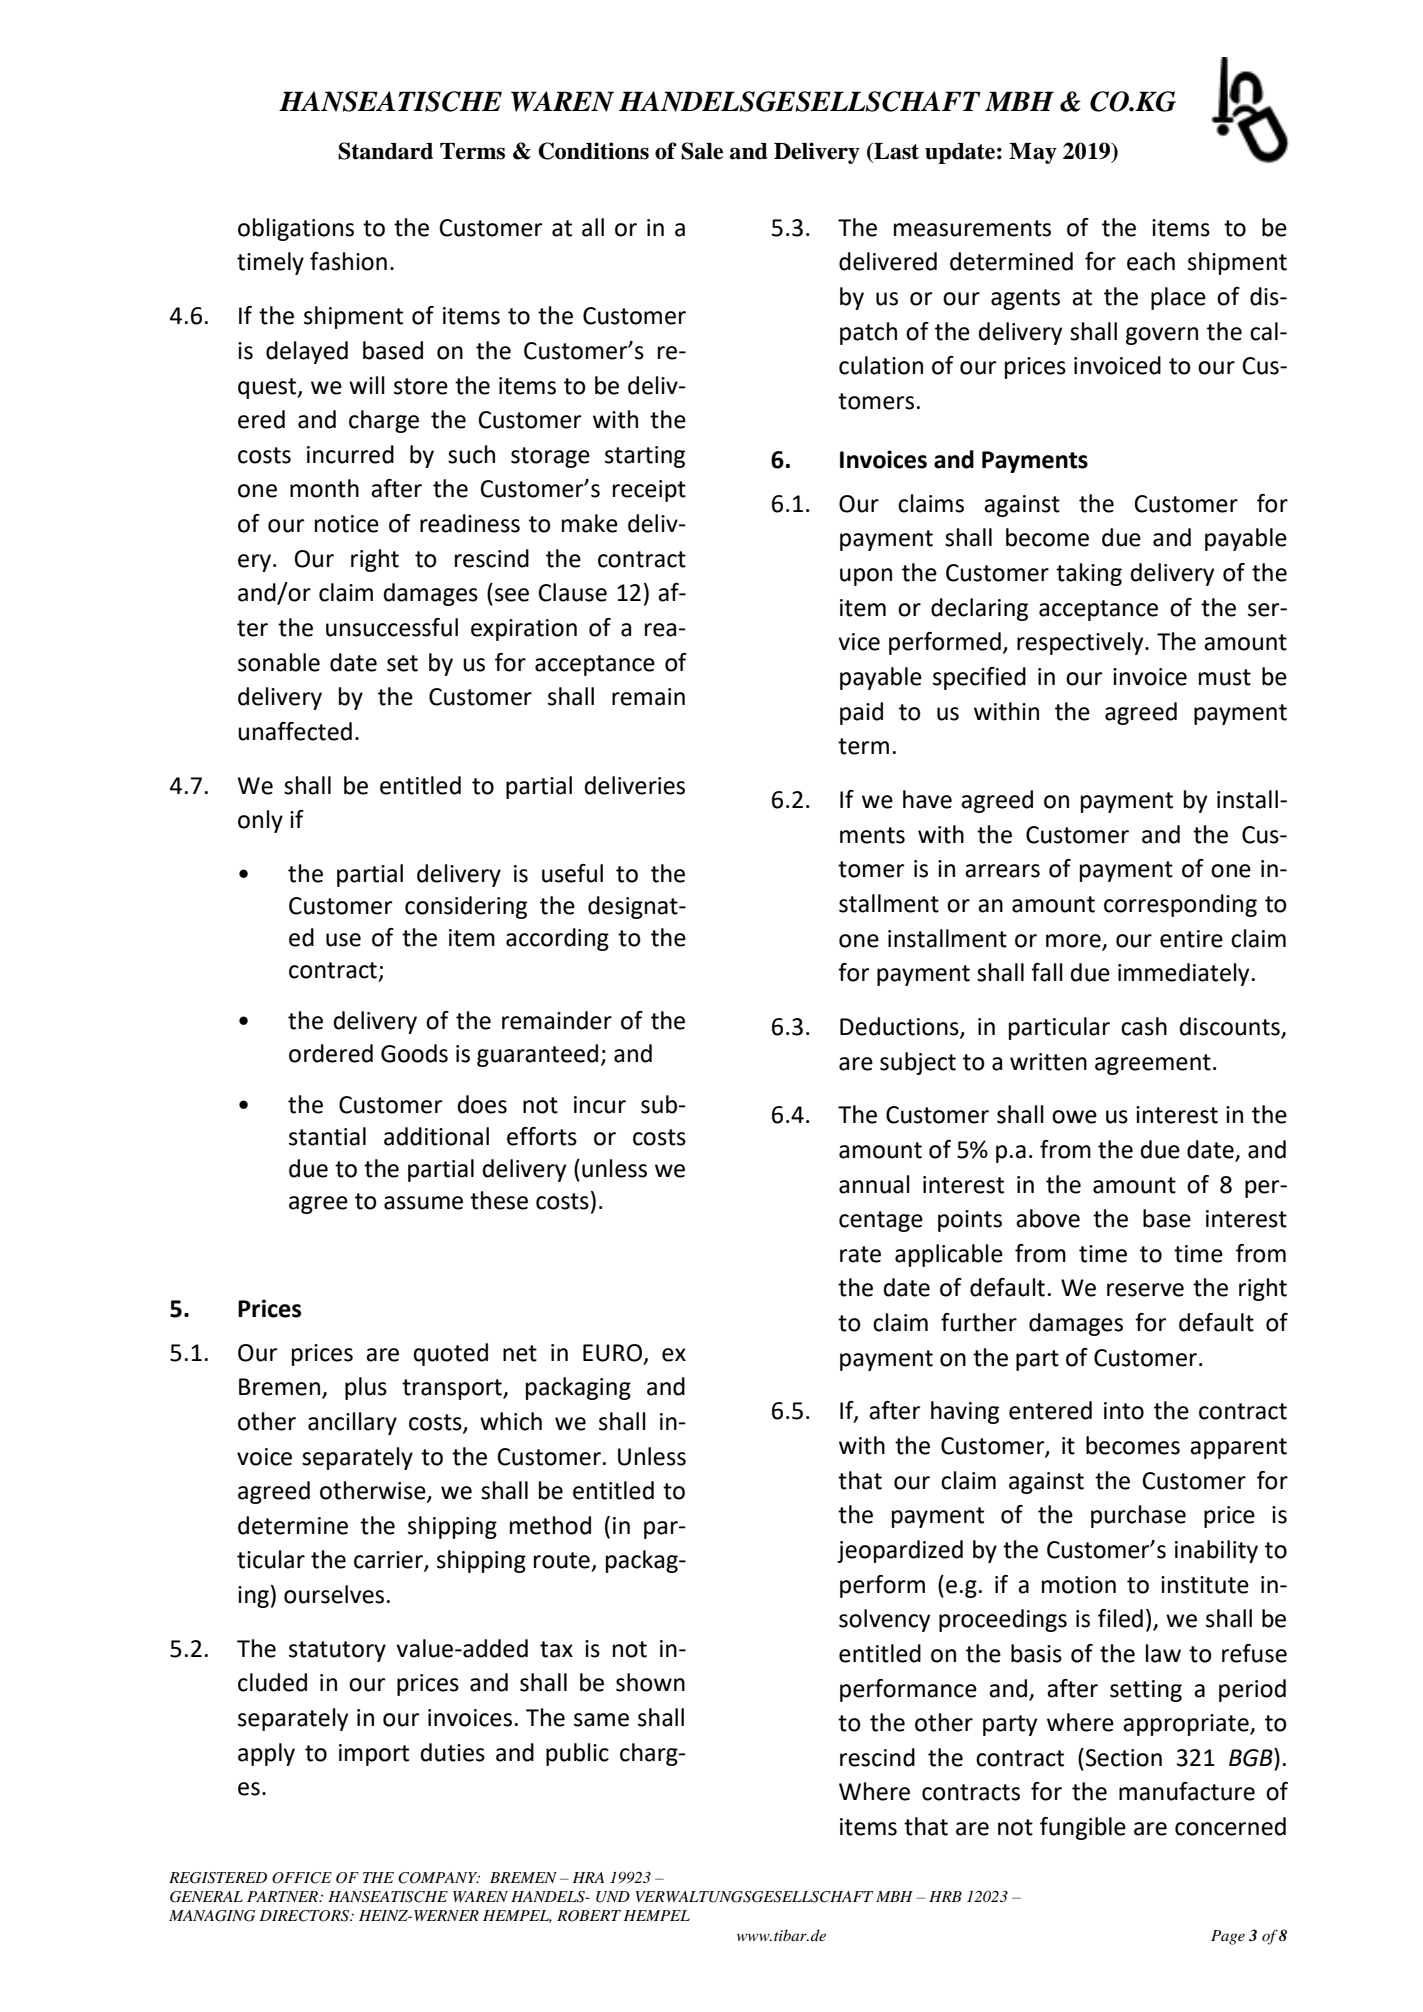  I want to click on Goods, so click(414, 1053).
